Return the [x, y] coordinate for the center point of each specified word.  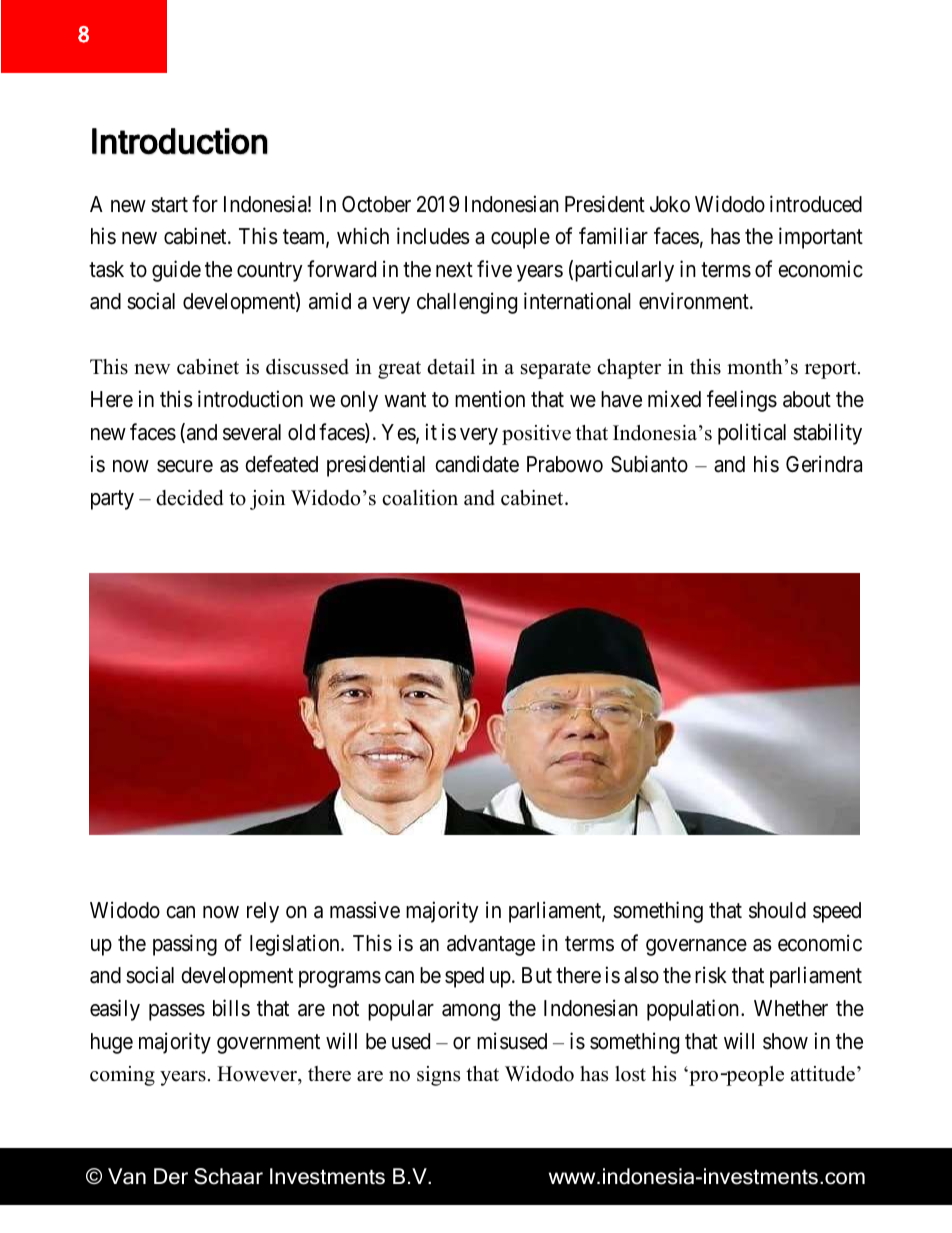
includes [433, 236]
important [821, 238]
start [169, 205]
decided [189, 498]
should [777, 910]
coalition [420, 498]
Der [171, 1176]
